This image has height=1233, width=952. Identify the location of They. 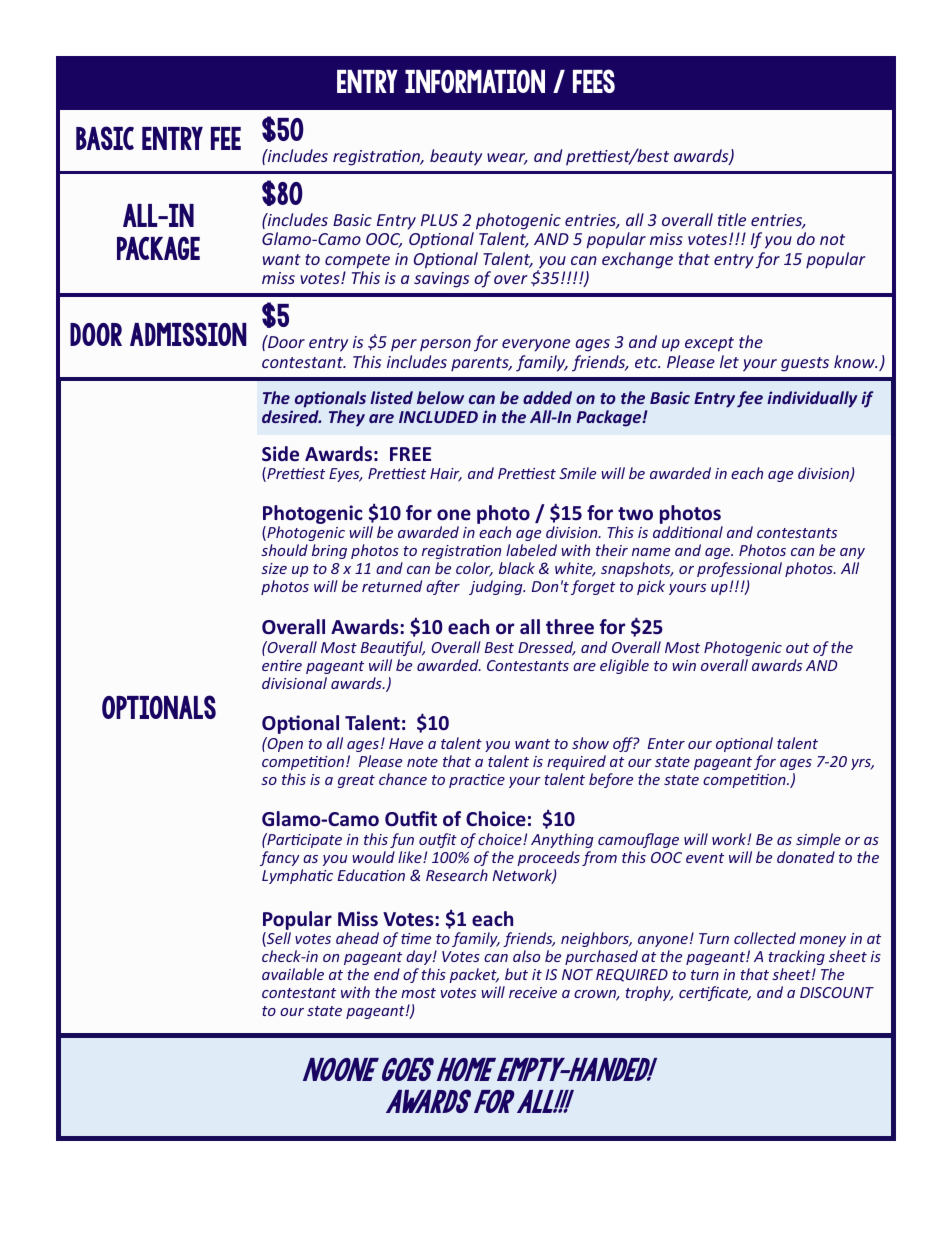
(347, 418).
